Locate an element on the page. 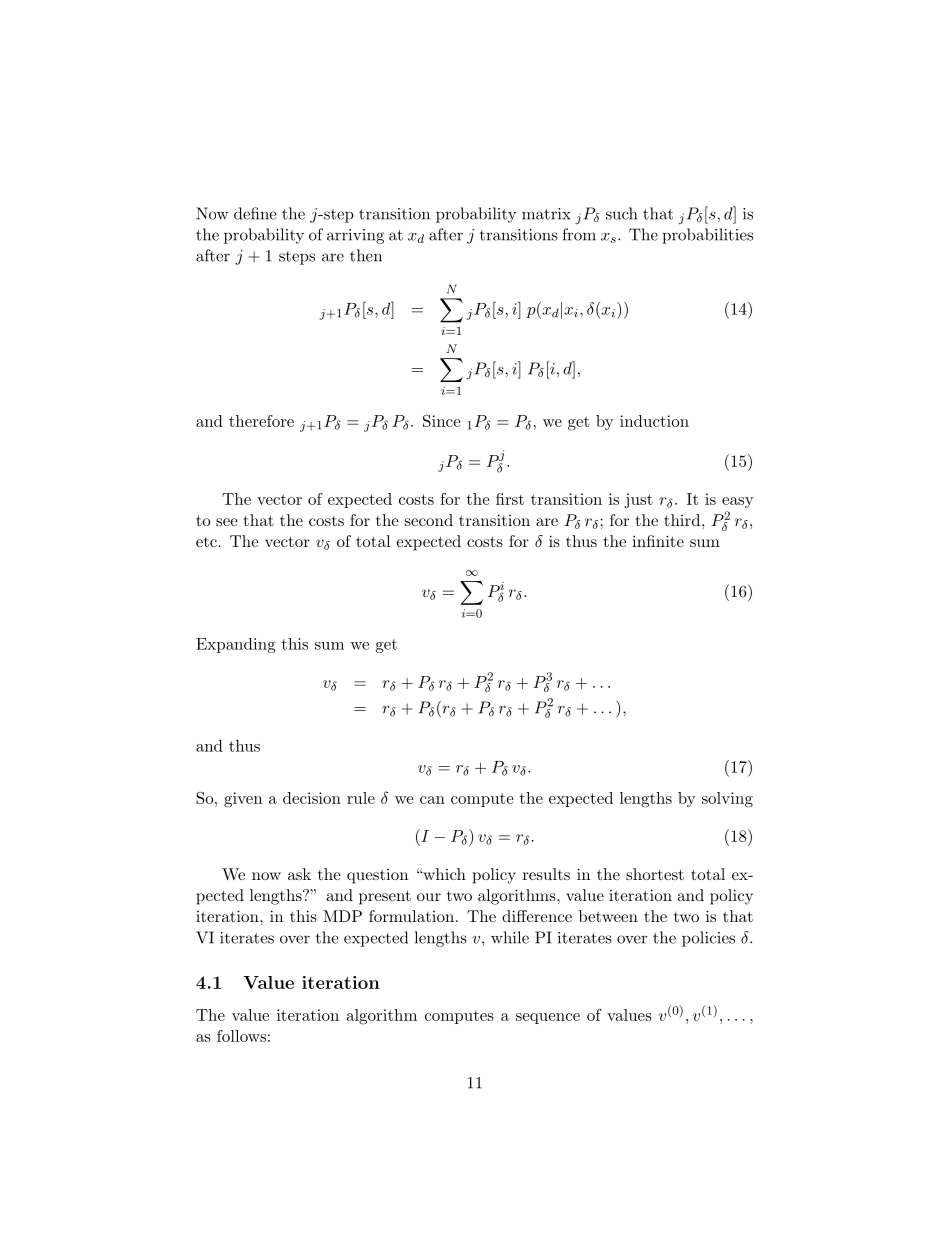 This page has height=1233, width=952. Expanding is located at coordinates (236, 645).
